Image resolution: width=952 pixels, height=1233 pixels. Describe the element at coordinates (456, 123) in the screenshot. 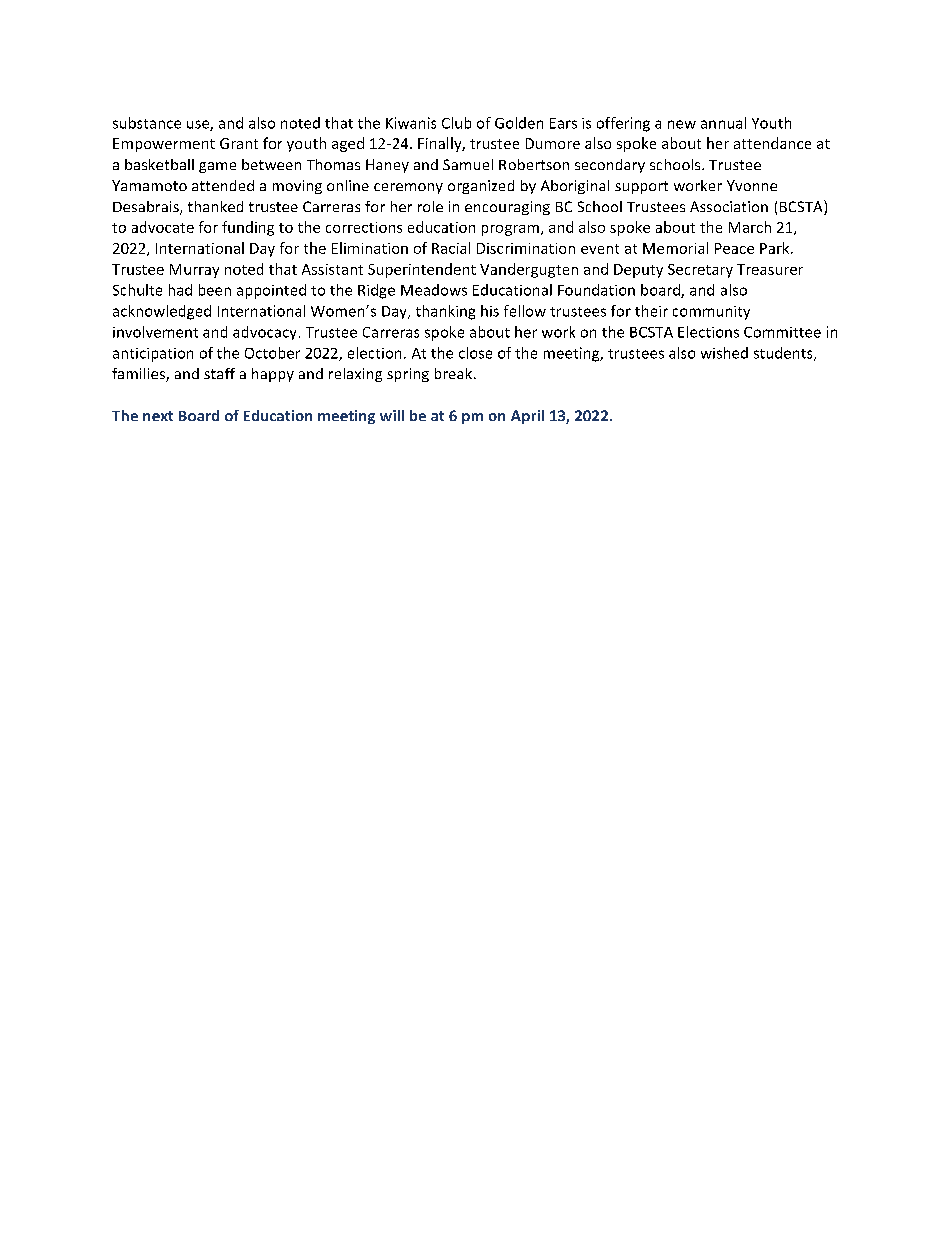

I see `Club` at that location.
